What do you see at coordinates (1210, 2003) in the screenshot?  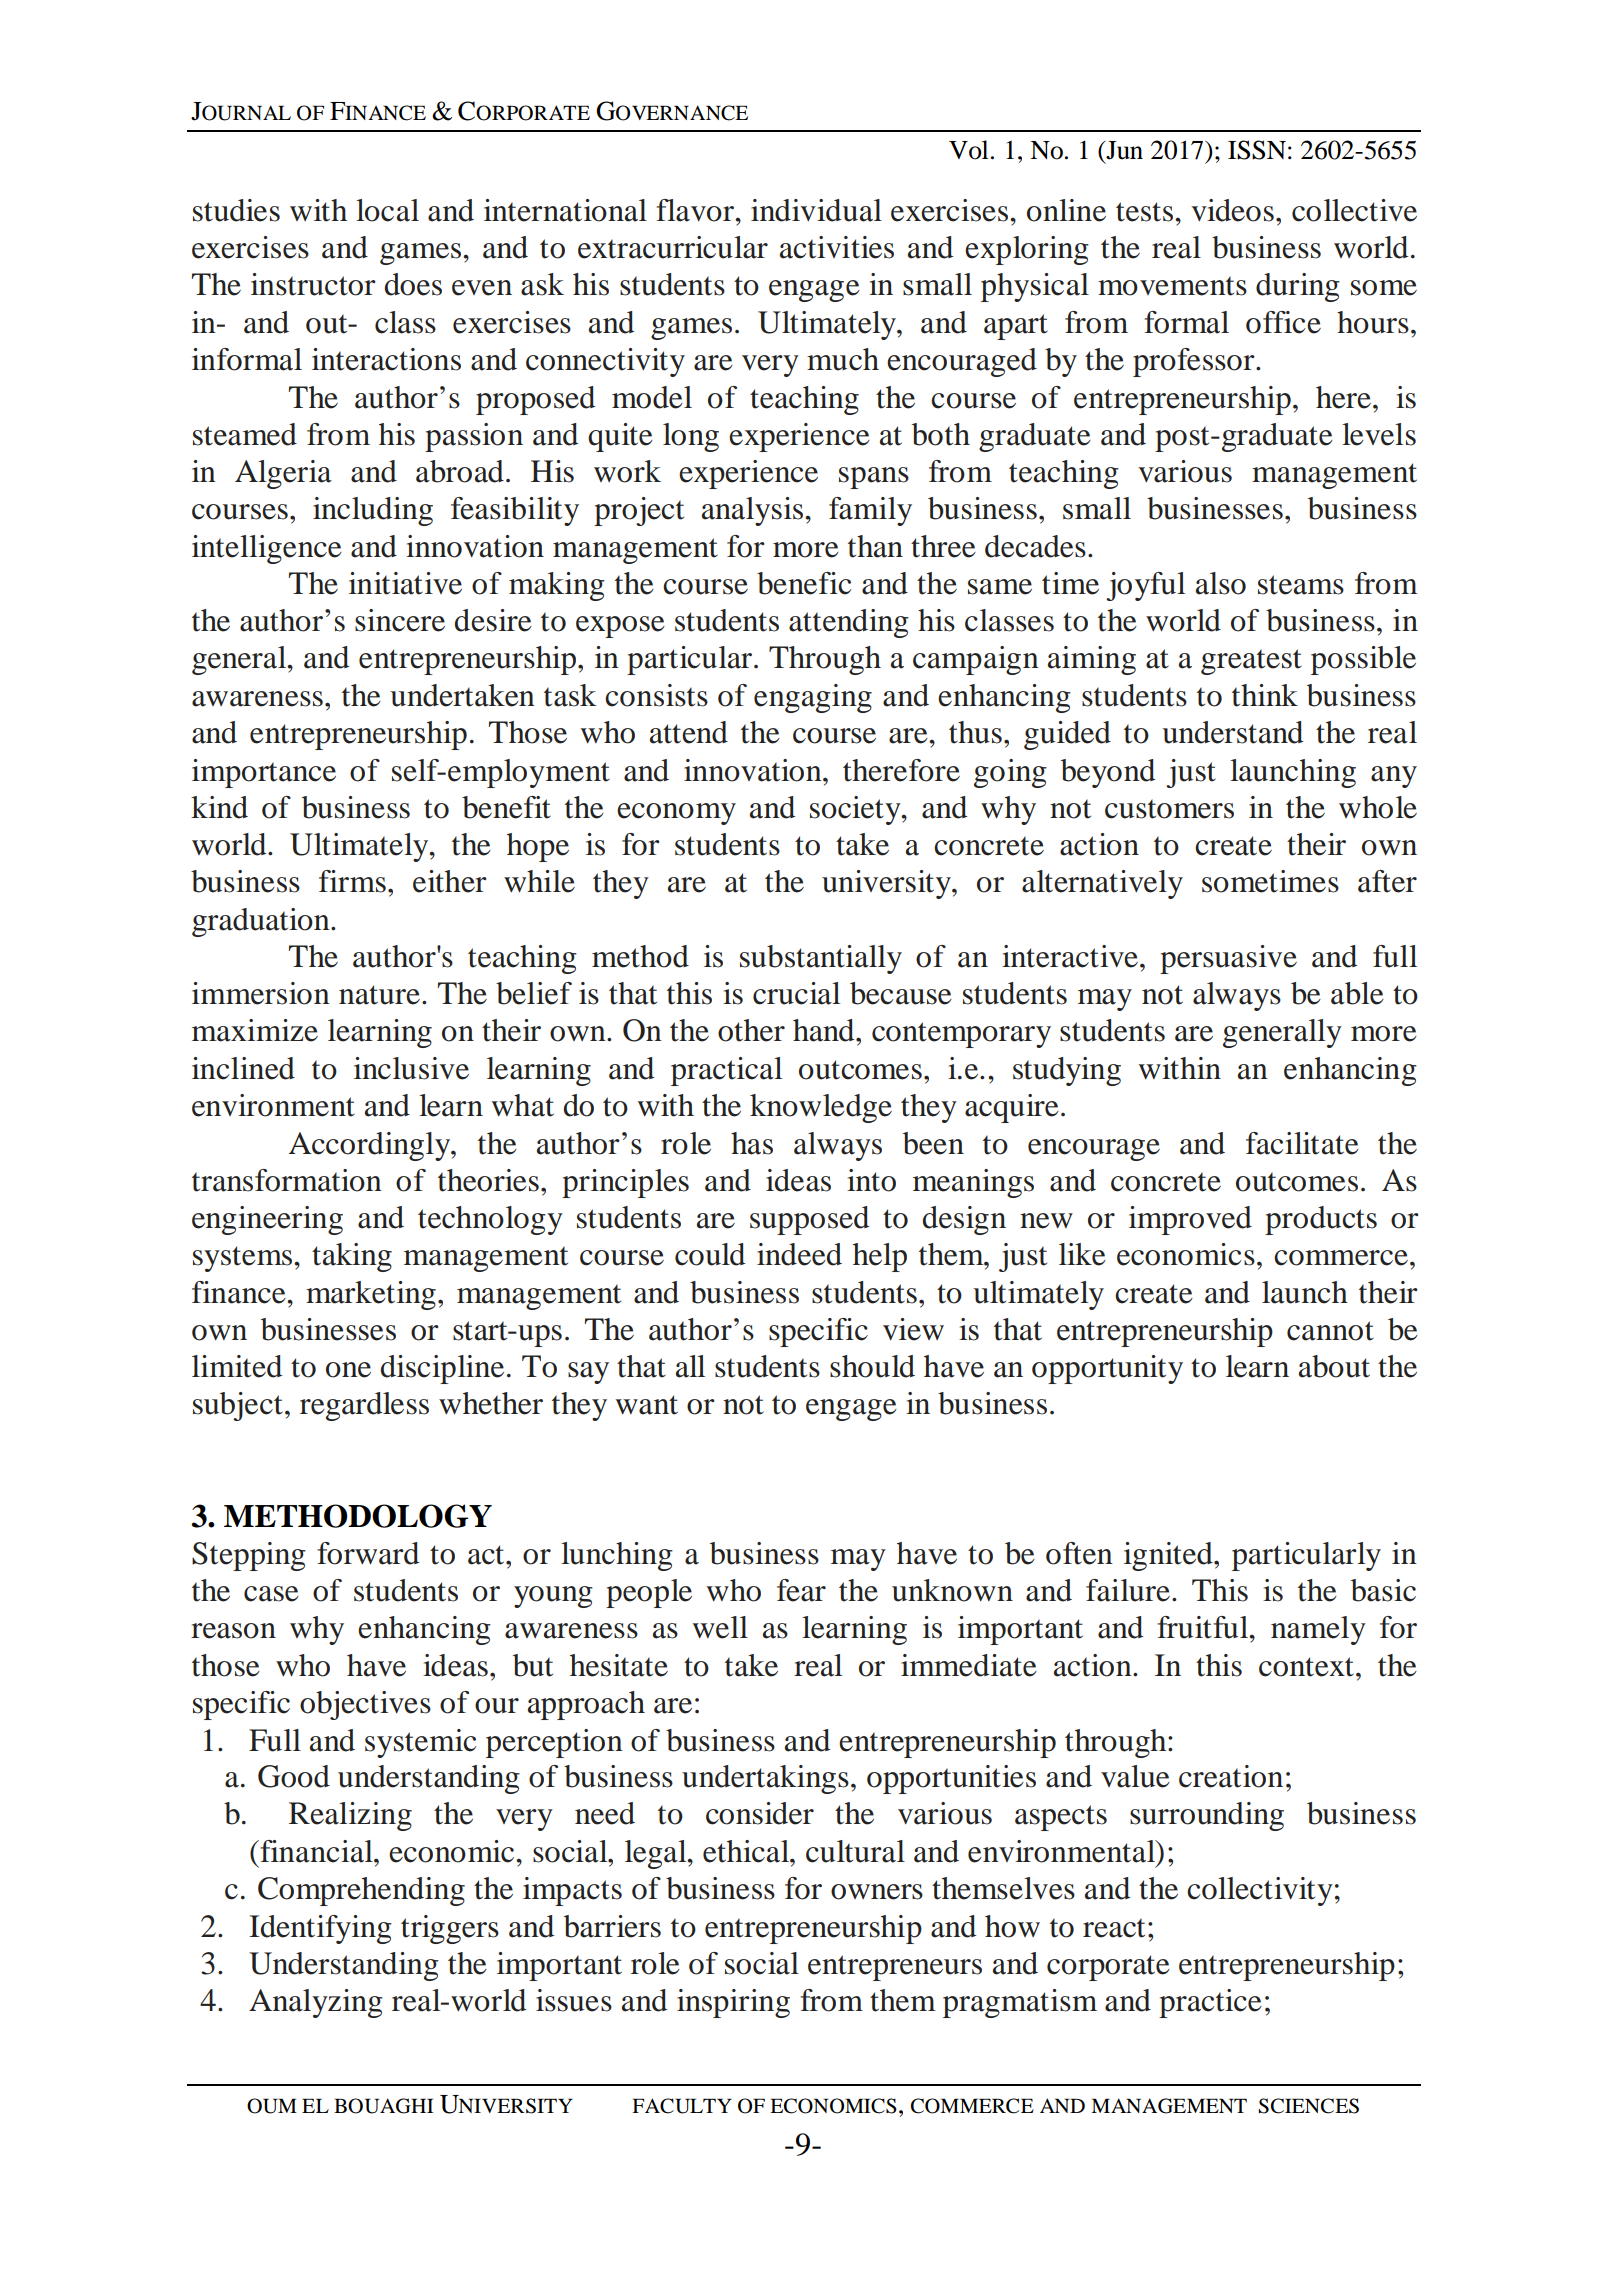 I see `practice` at bounding box center [1210, 2003].
